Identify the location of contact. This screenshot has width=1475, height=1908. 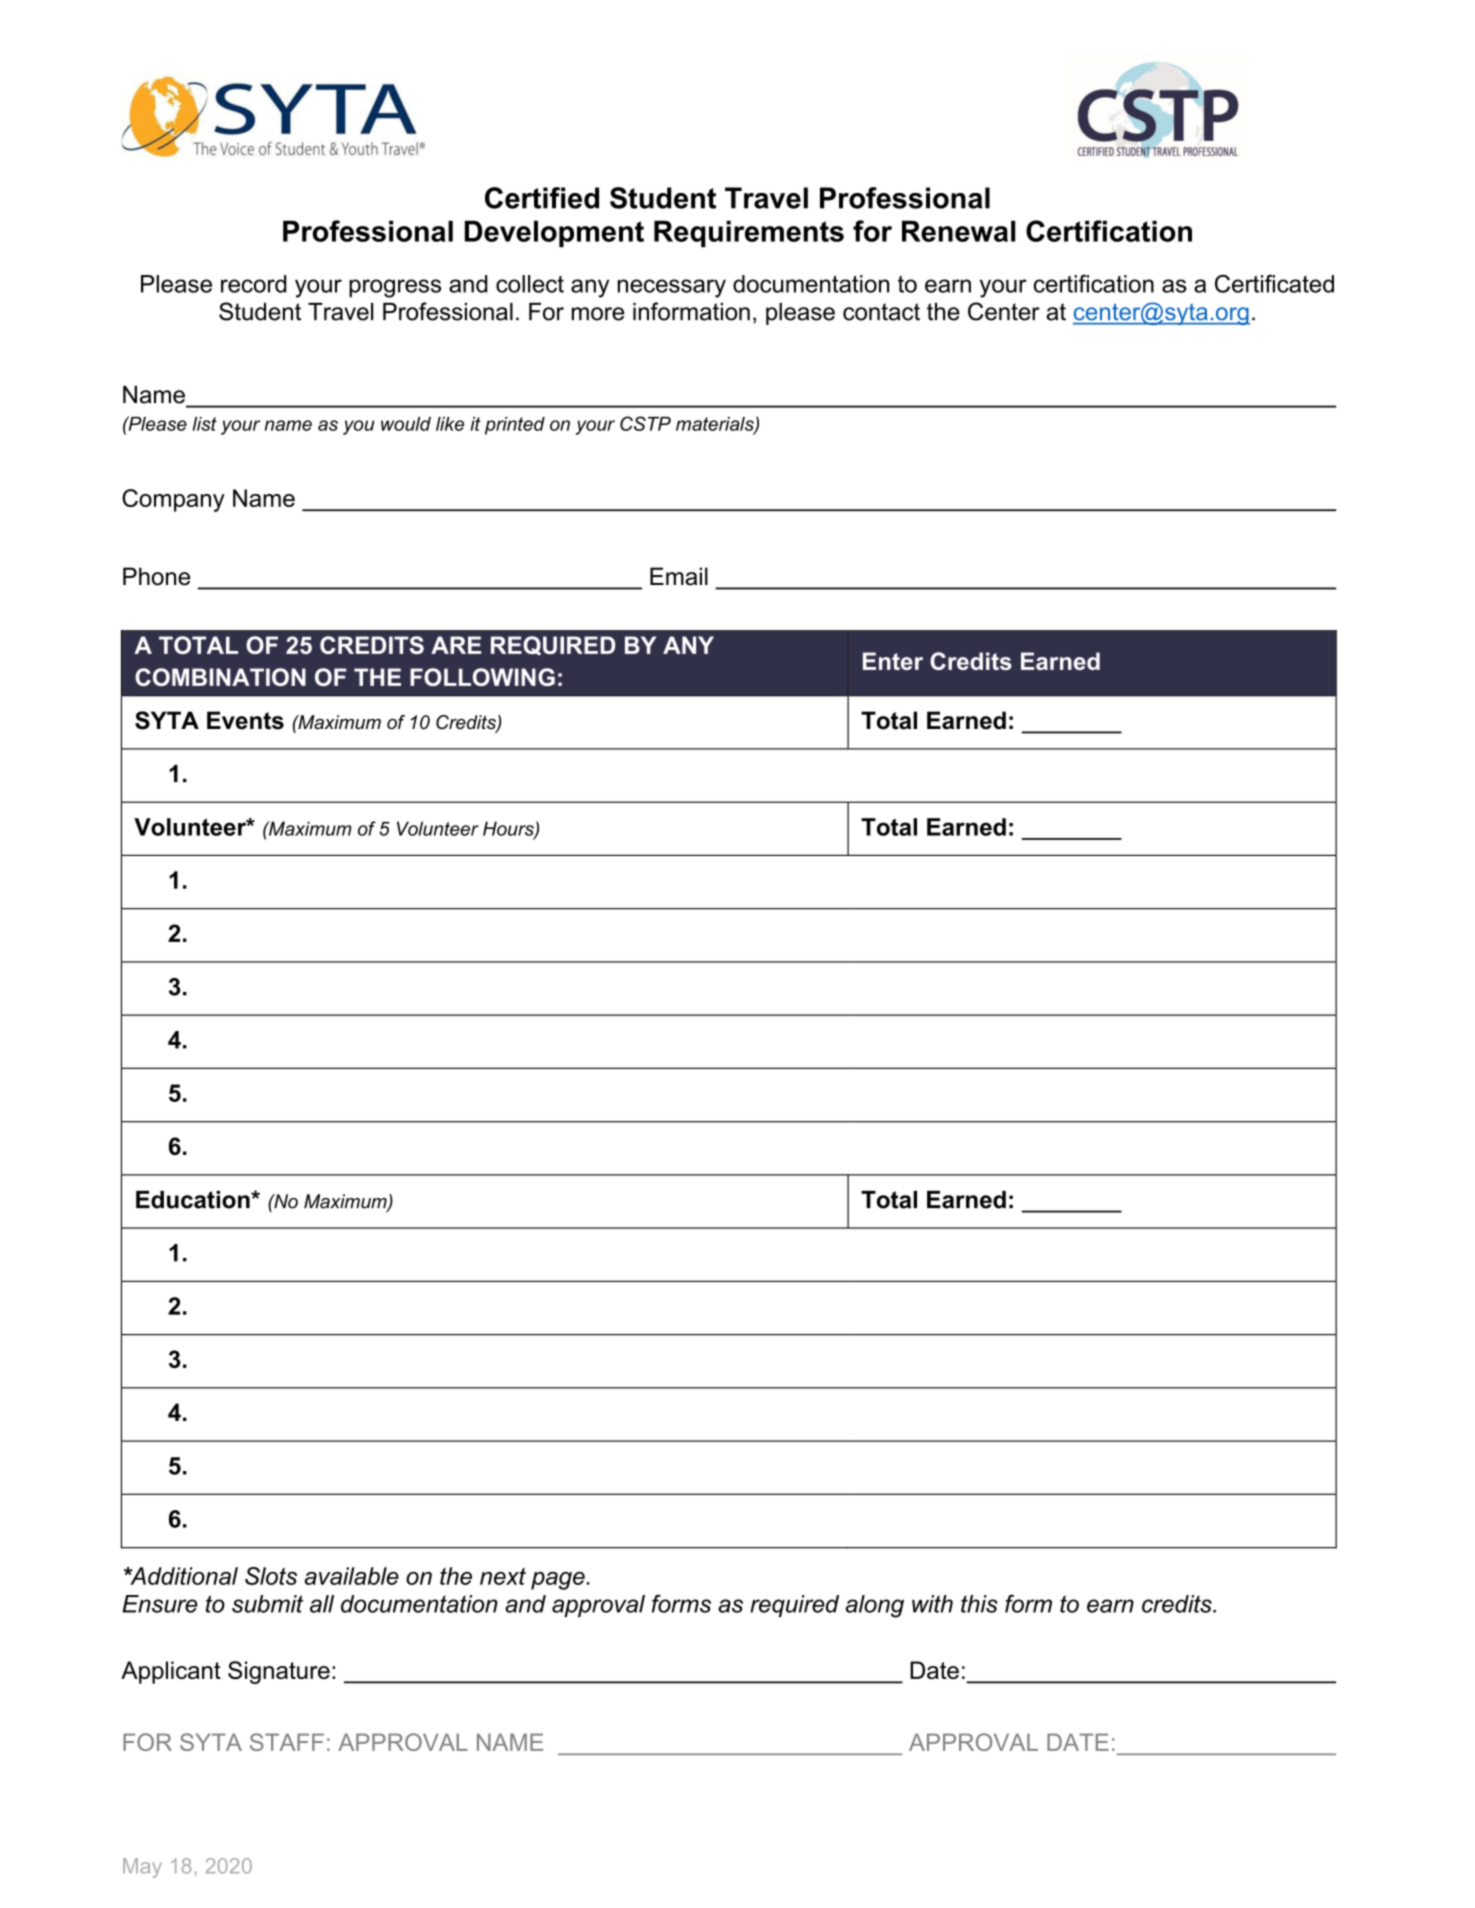
(881, 312).
